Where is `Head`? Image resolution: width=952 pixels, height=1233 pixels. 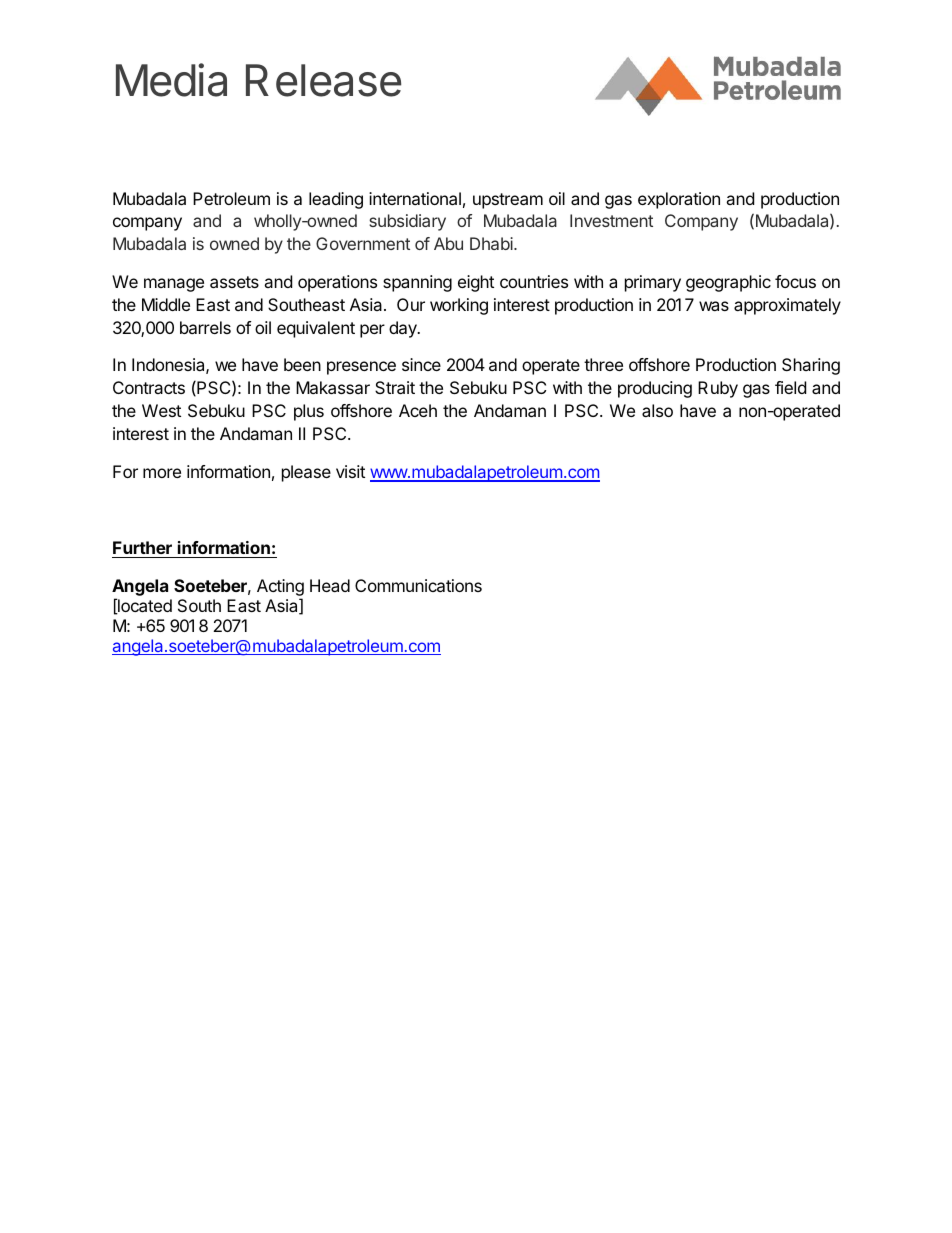 Head is located at coordinates (330, 585).
